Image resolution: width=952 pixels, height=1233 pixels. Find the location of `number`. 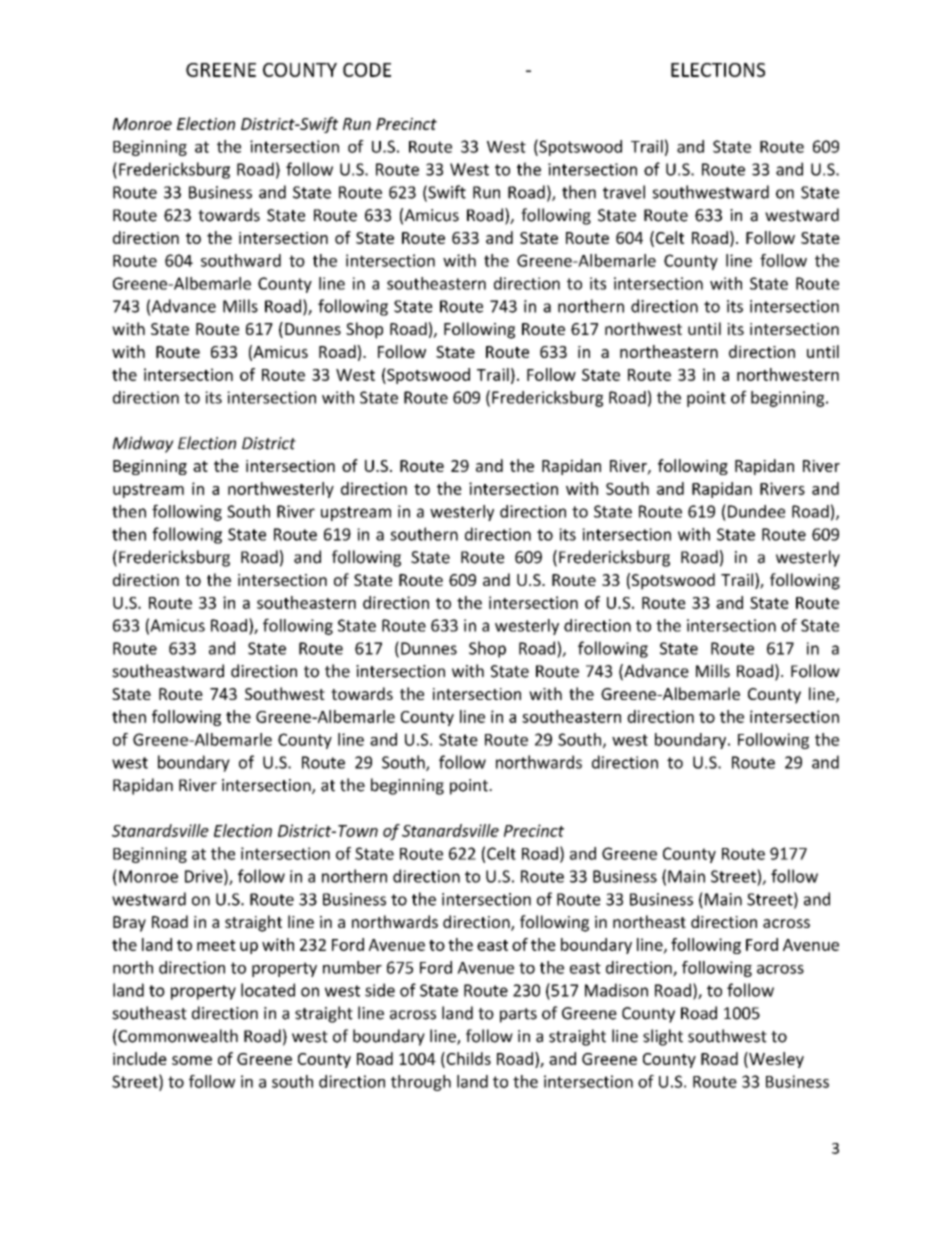

number is located at coordinates (352, 967).
